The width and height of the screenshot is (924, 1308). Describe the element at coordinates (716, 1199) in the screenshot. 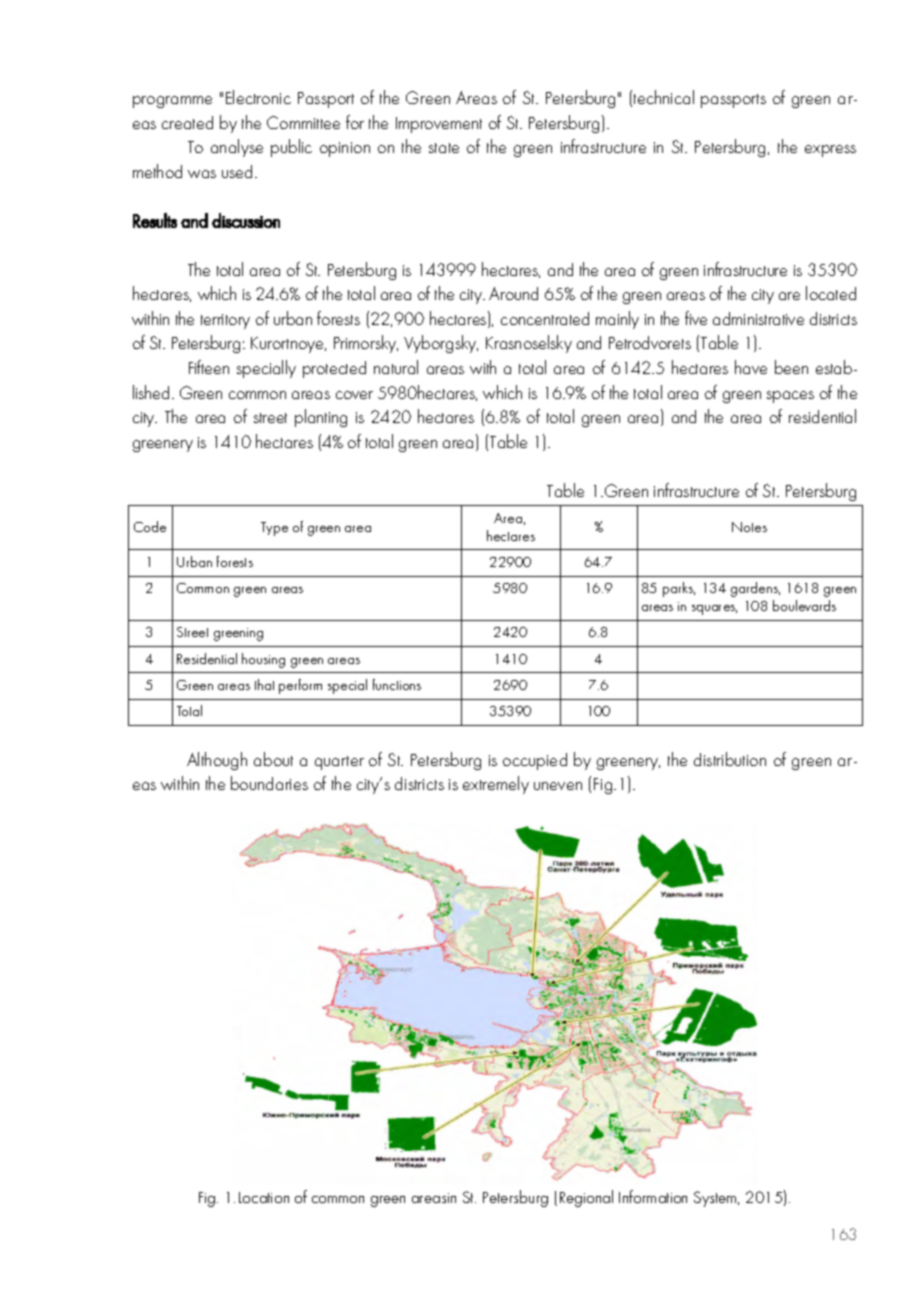

I see `System` at that location.
